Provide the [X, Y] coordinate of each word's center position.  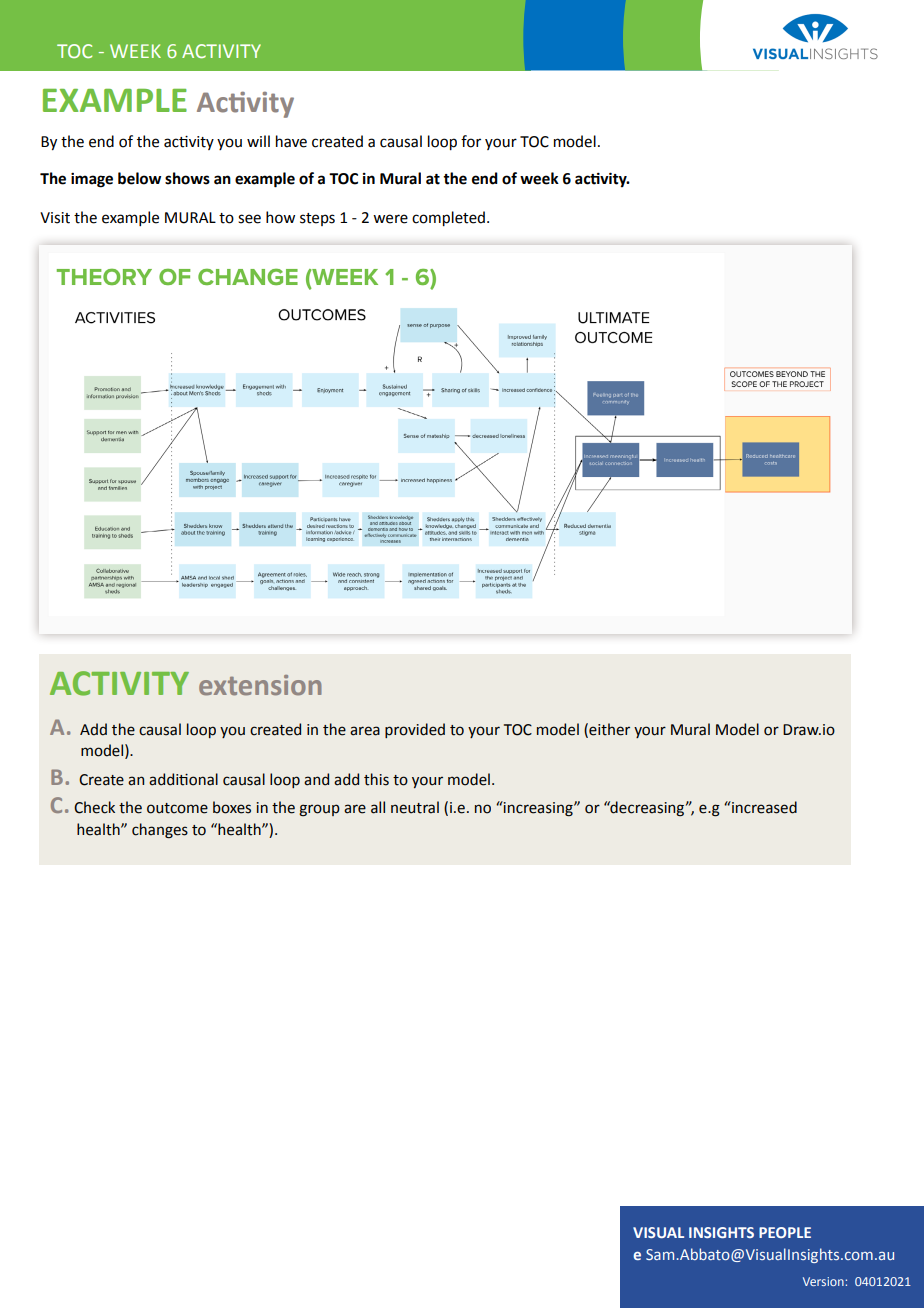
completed [448, 218]
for [471, 141]
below [139, 178]
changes [160, 831]
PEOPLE [785, 1232]
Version [823, 1281]
